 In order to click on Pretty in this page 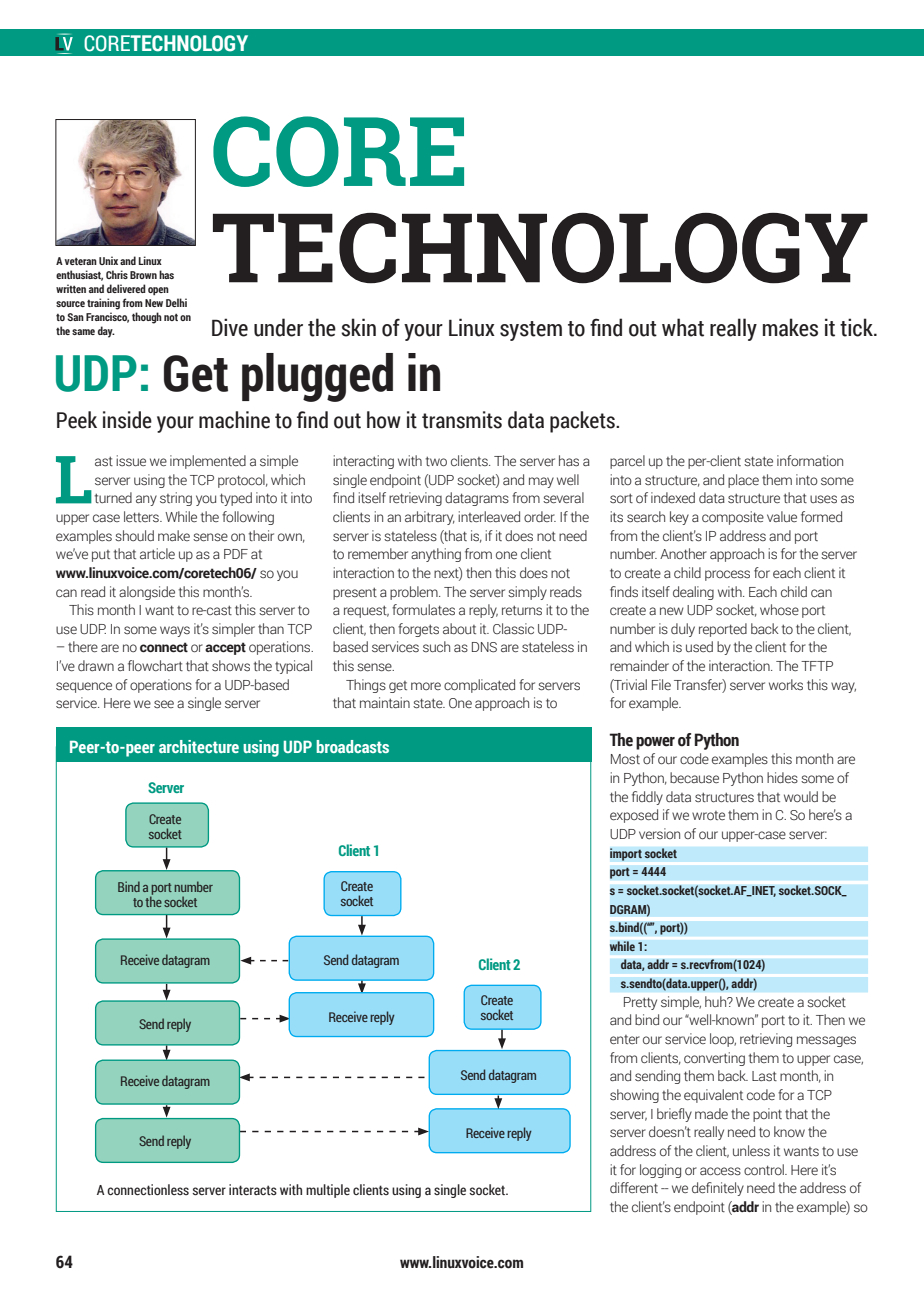, I will do `click(640, 1003)`.
